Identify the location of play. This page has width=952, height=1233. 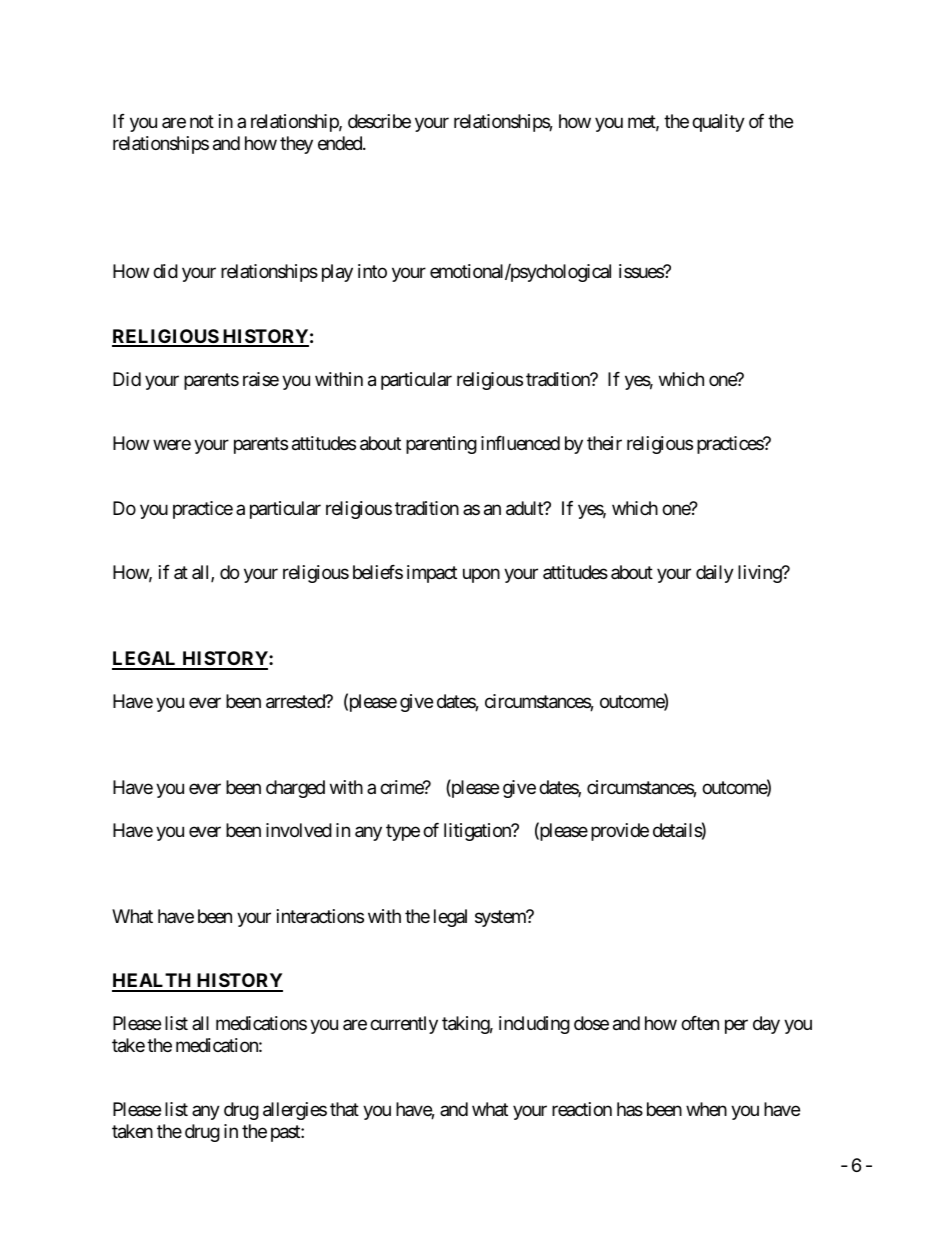
(337, 273).
